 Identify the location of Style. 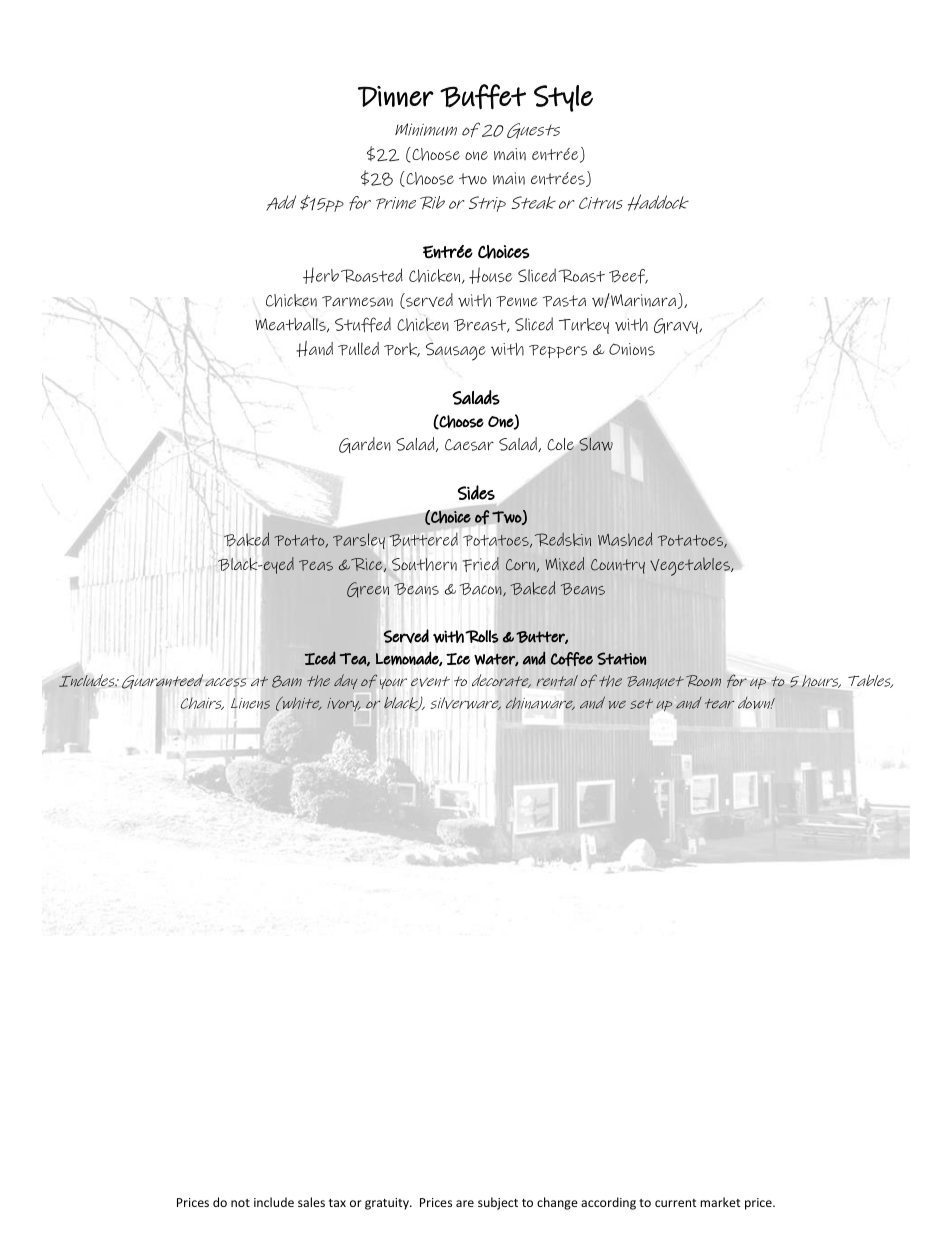
(563, 98).
